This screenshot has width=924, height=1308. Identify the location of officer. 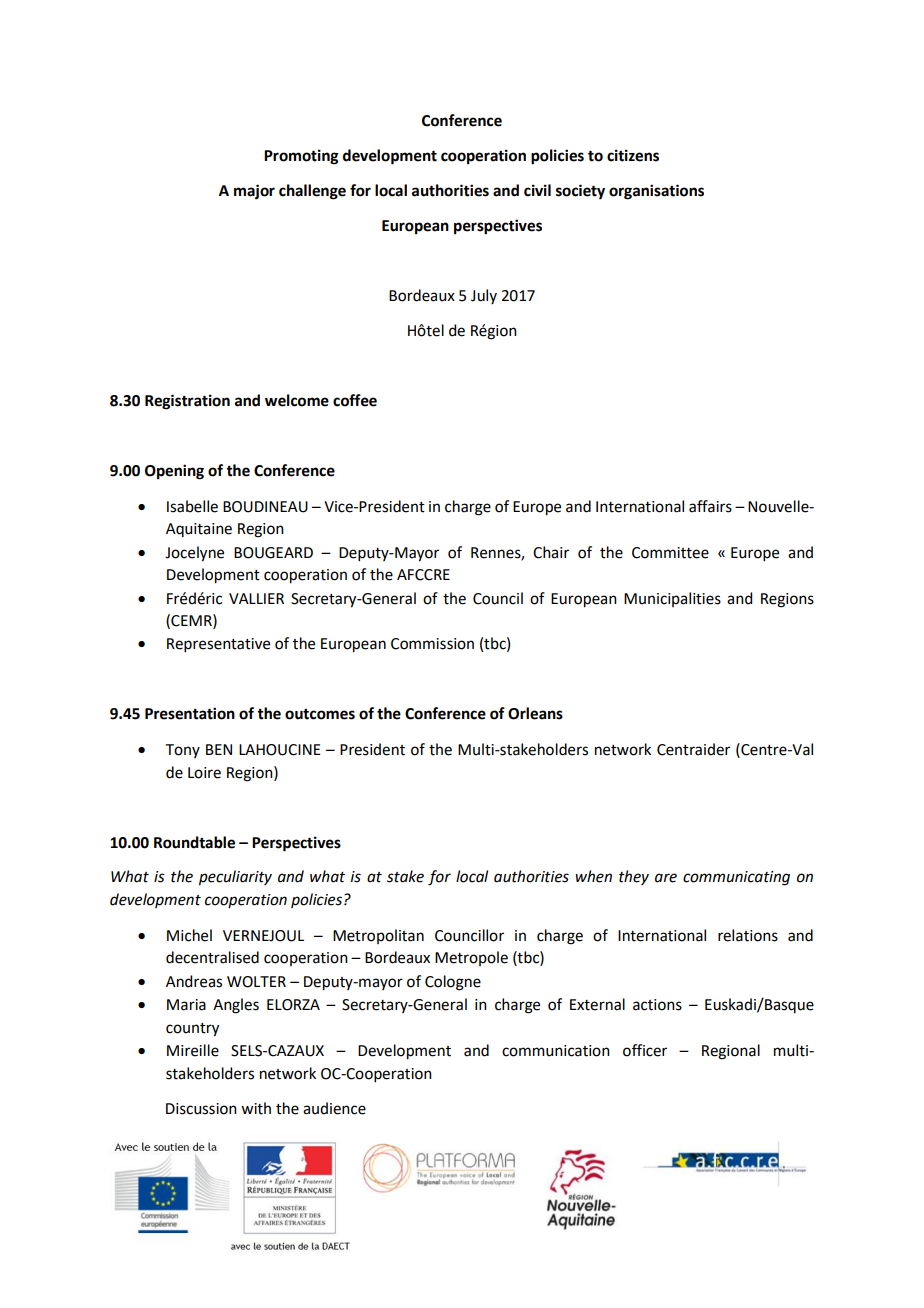
(645, 1050).
